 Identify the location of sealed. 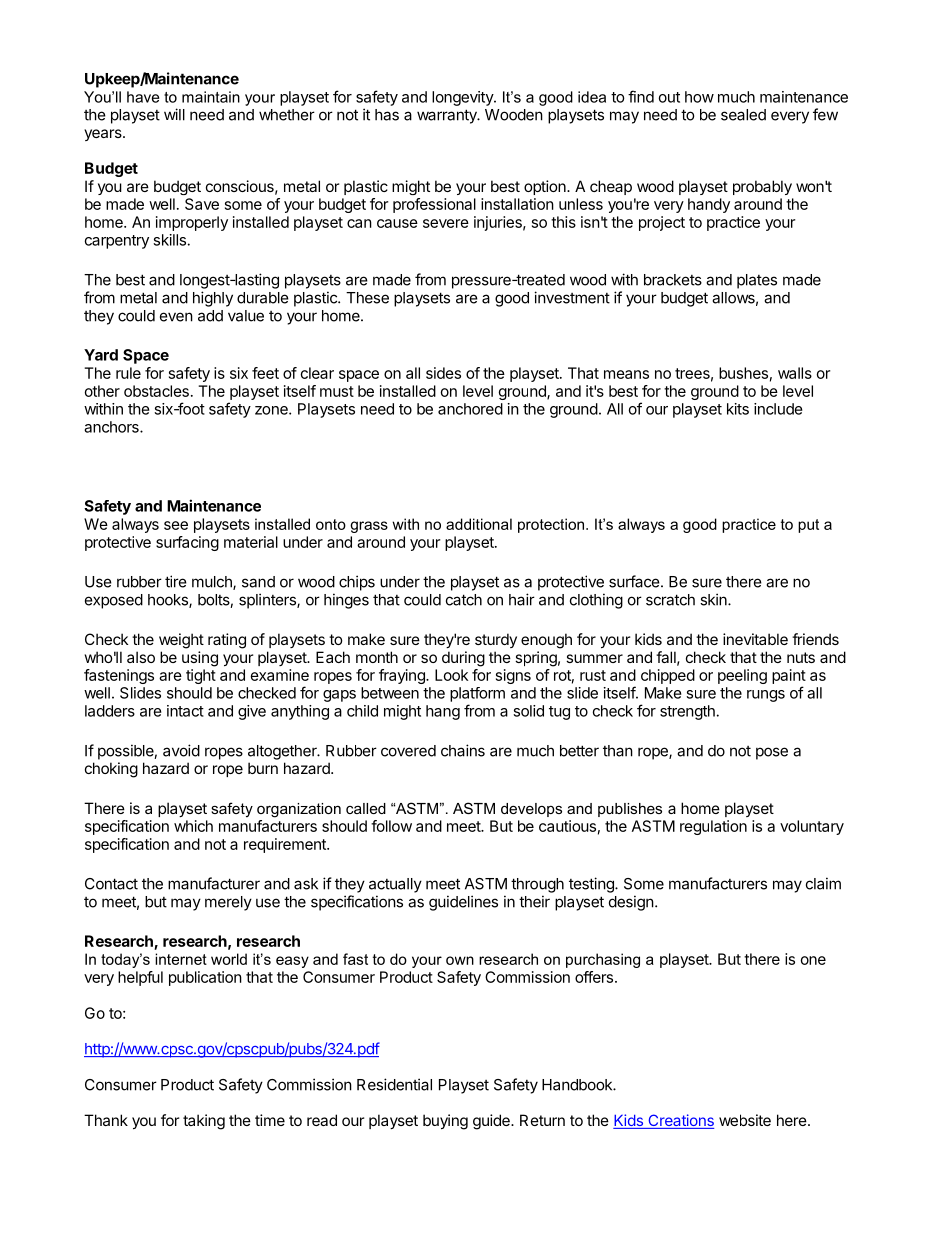
(743, 115).
